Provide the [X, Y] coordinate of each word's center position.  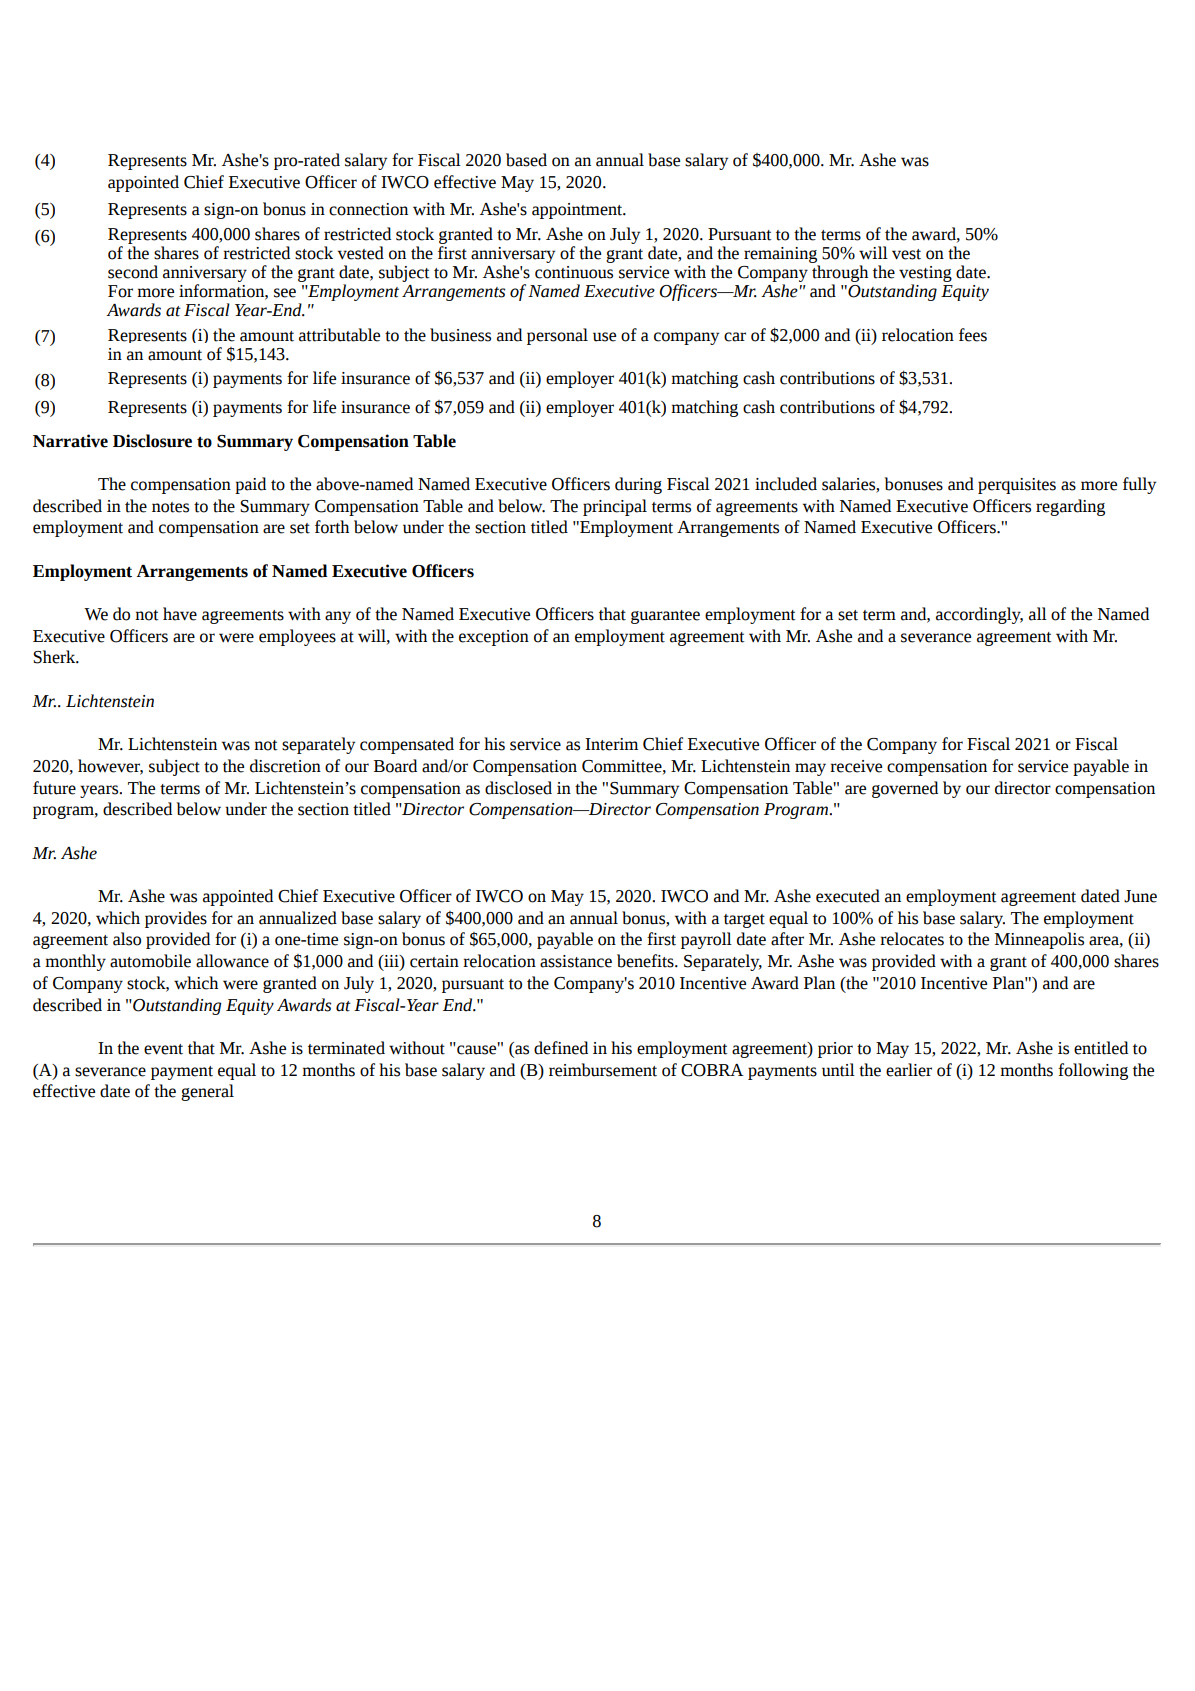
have [180, 614]
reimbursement [603, 1070]
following [1093, 1071]
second [133, 272]
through [840, 275]
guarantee [665, 617]
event [163, 1049]
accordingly [979, 615]
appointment [578, 211]
